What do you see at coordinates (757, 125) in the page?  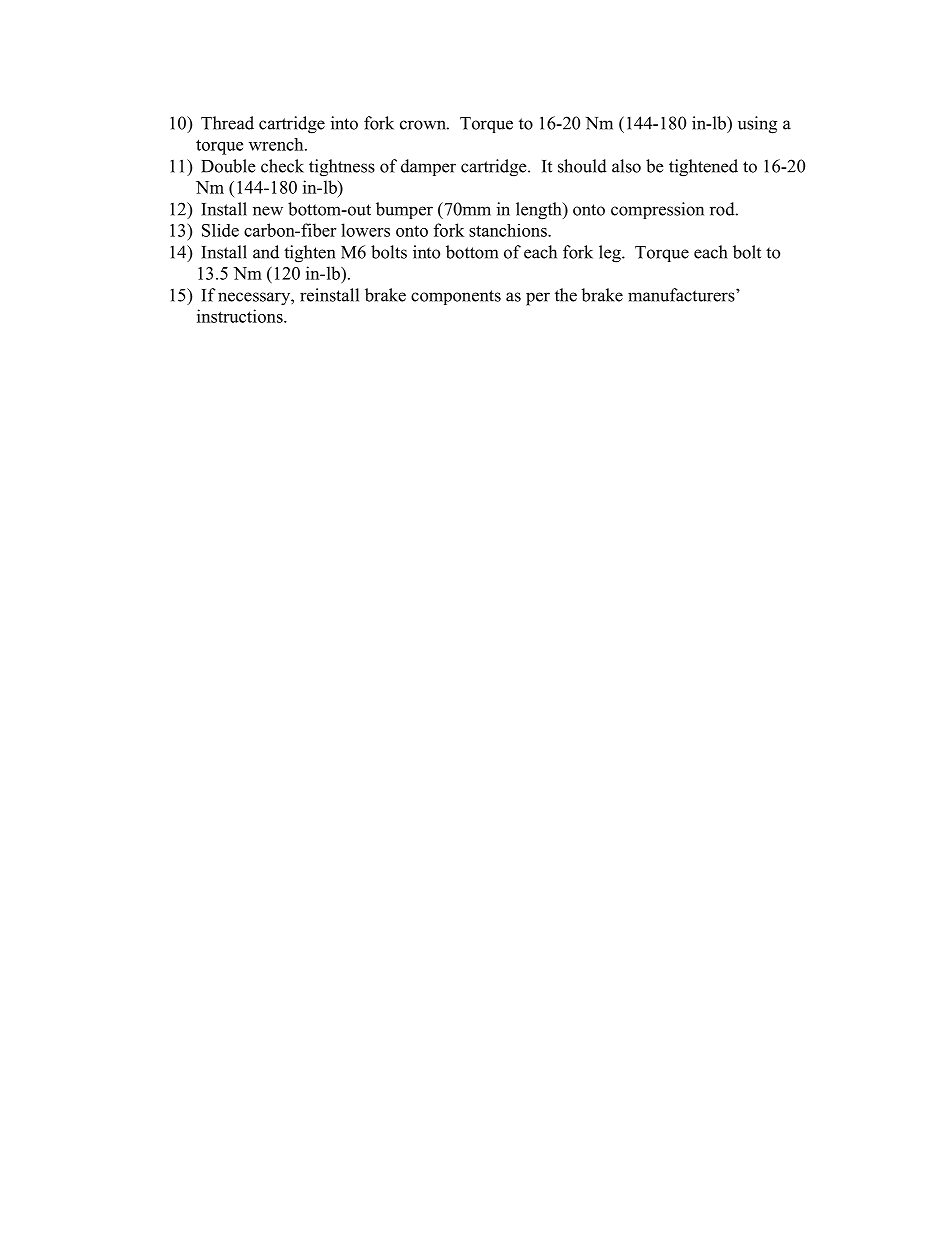 I see `using` at bounding box center [757, 125].
